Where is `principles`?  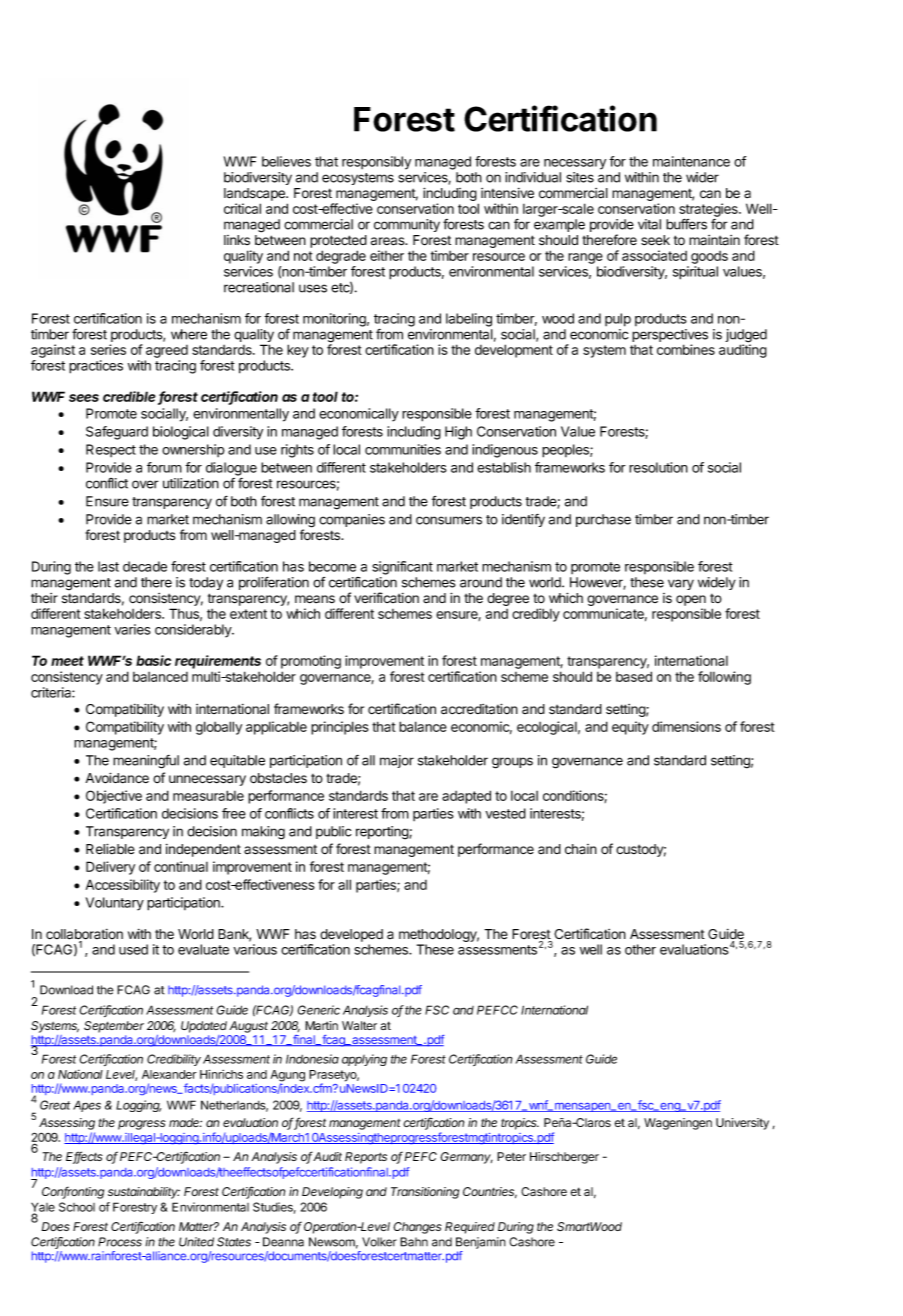
principles is located at coordinates (340, 728).
